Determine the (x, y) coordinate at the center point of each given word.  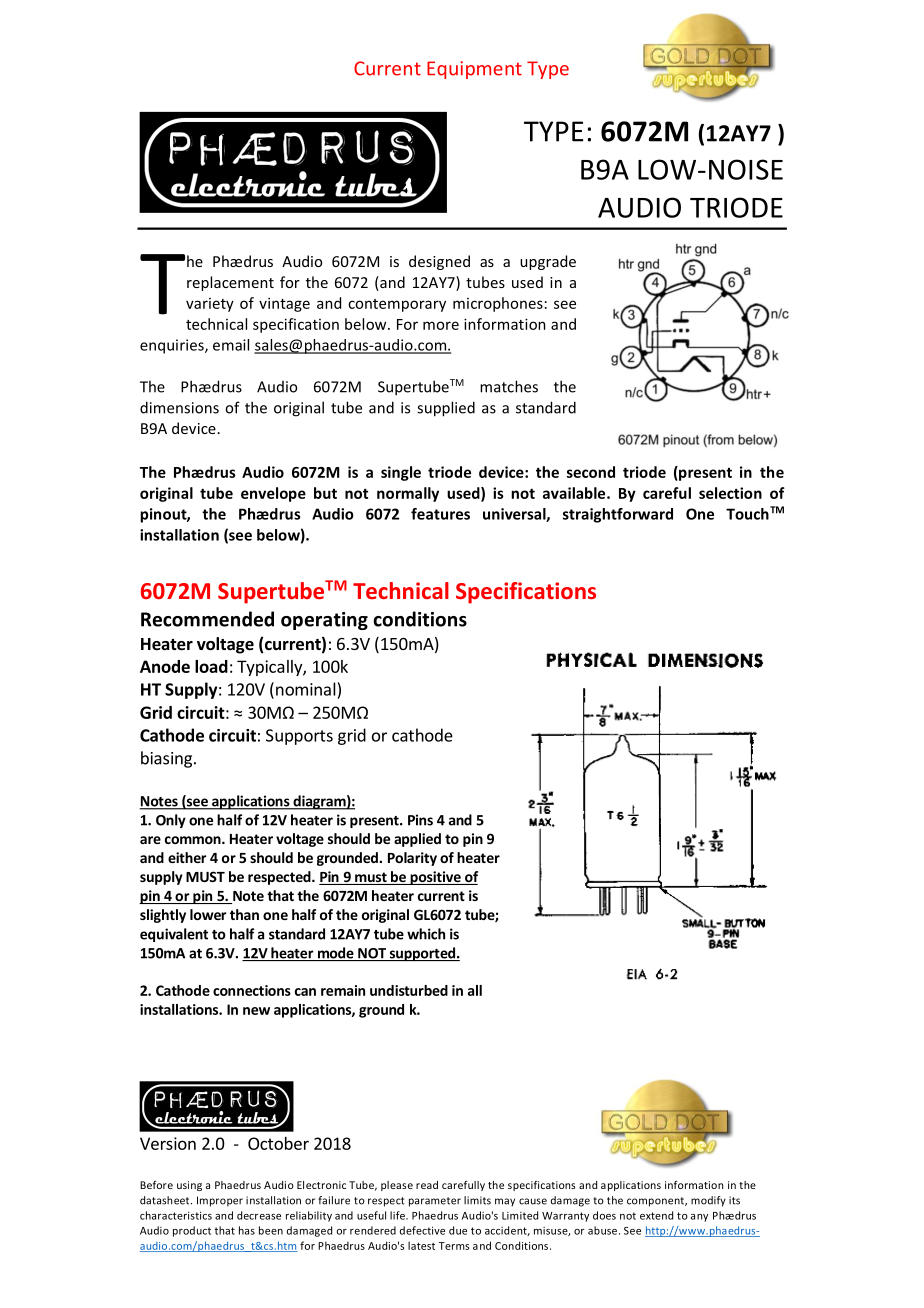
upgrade (548, 262)
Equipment (474, 70)
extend (656, 1215)
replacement (230, 283)
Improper (220, 1201)
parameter (435, 1202)
